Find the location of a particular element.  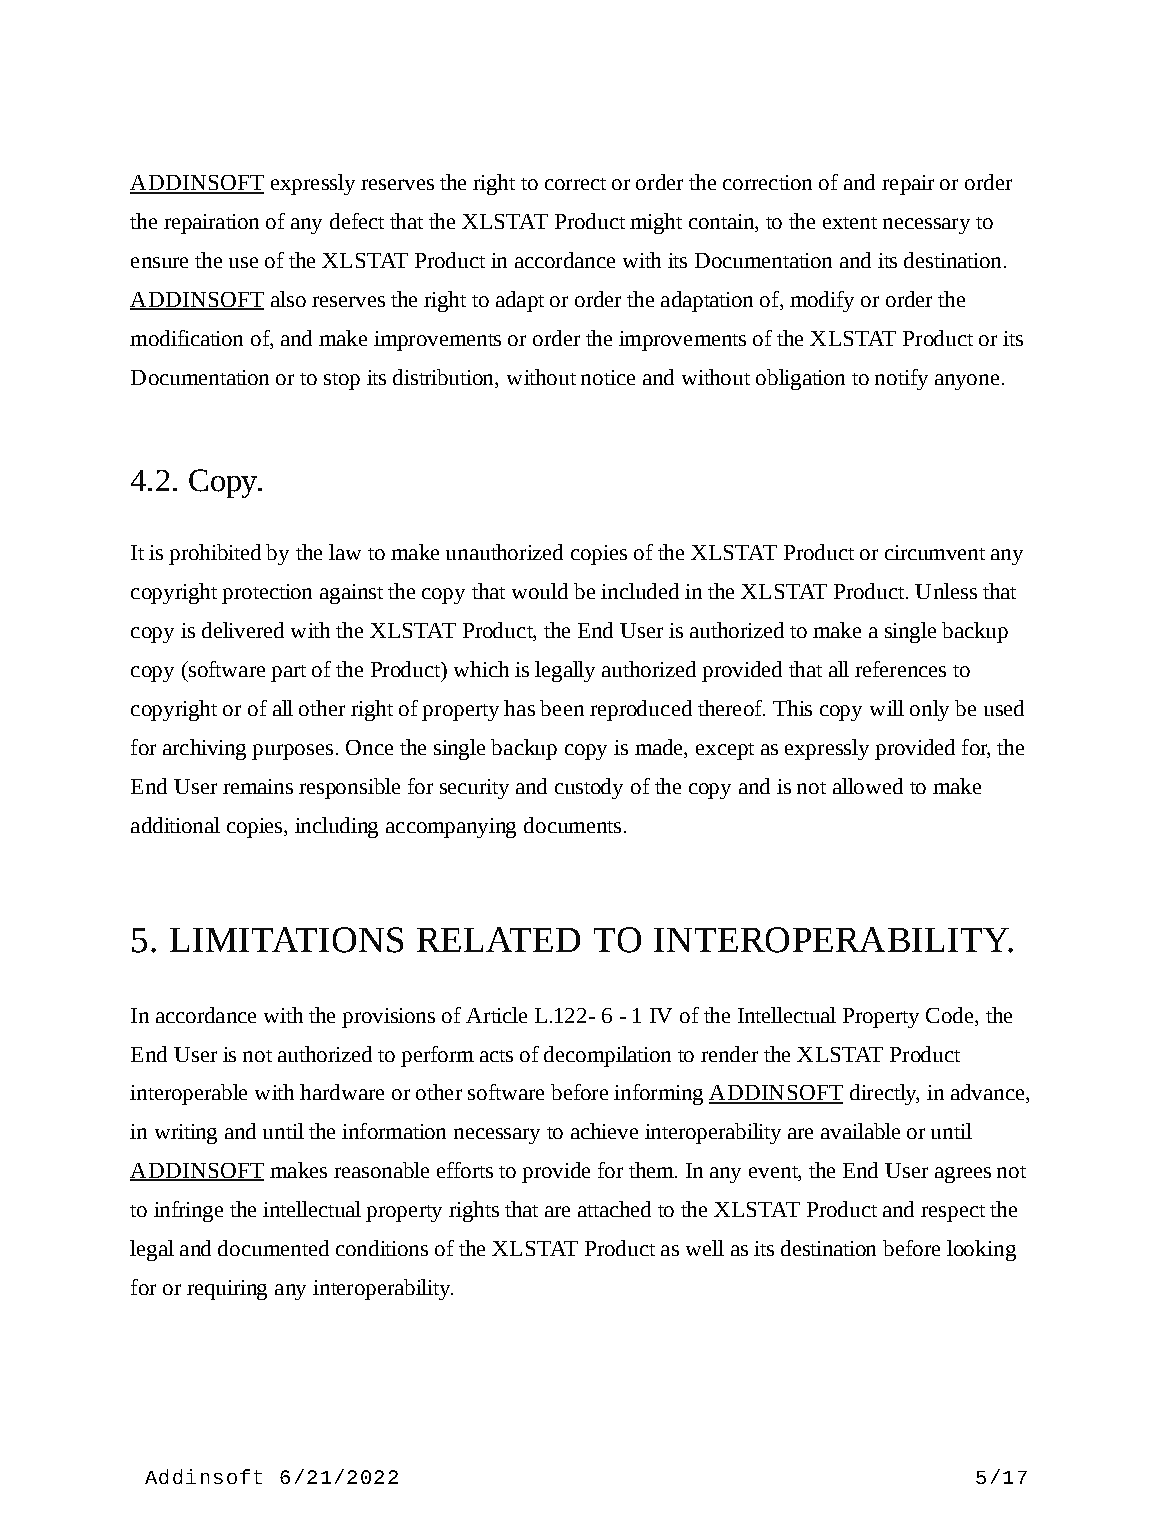

extent is located at coordinates (850, 223).
